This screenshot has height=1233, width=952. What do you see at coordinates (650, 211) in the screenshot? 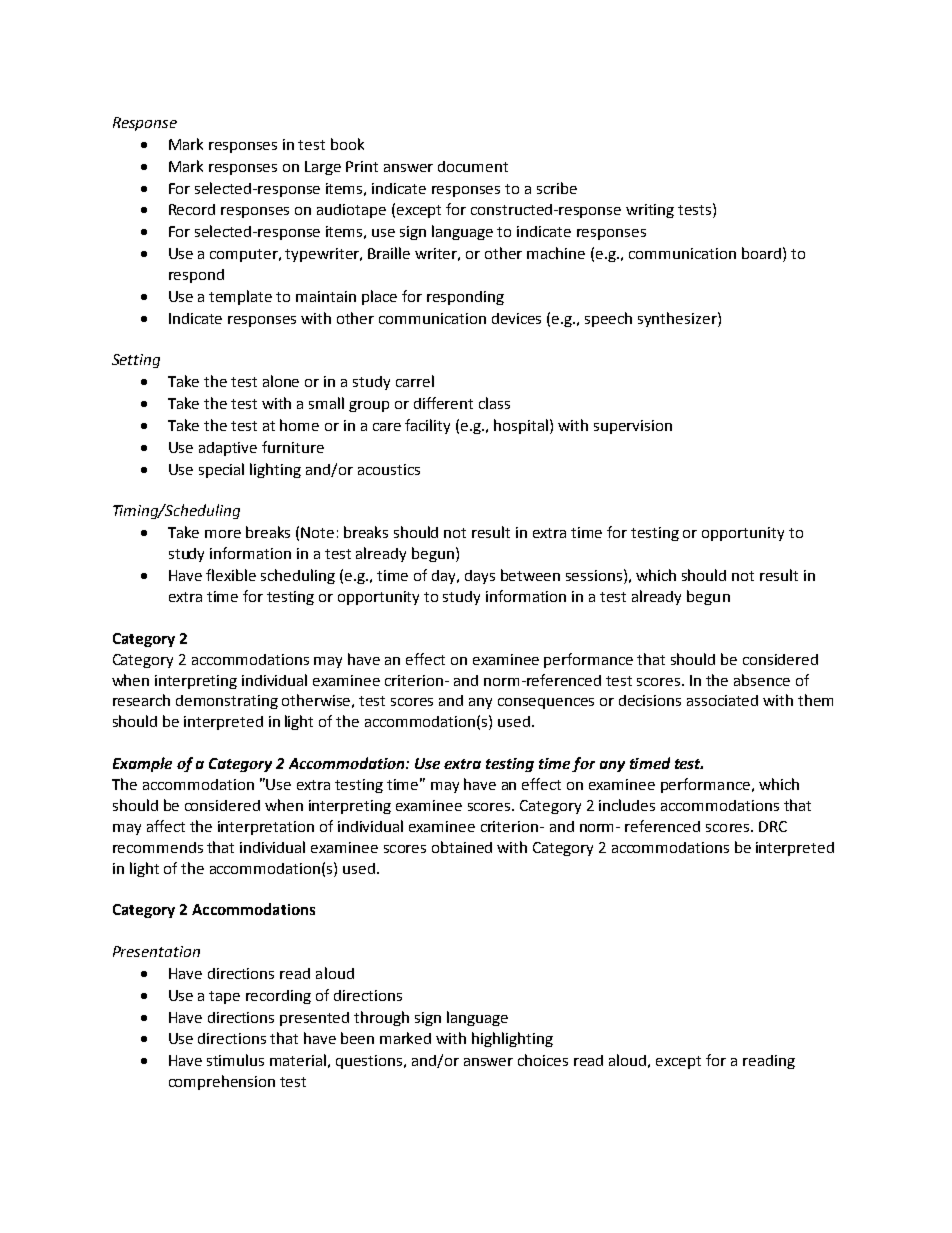
I see `writing` at bounding box center [650, 211].
